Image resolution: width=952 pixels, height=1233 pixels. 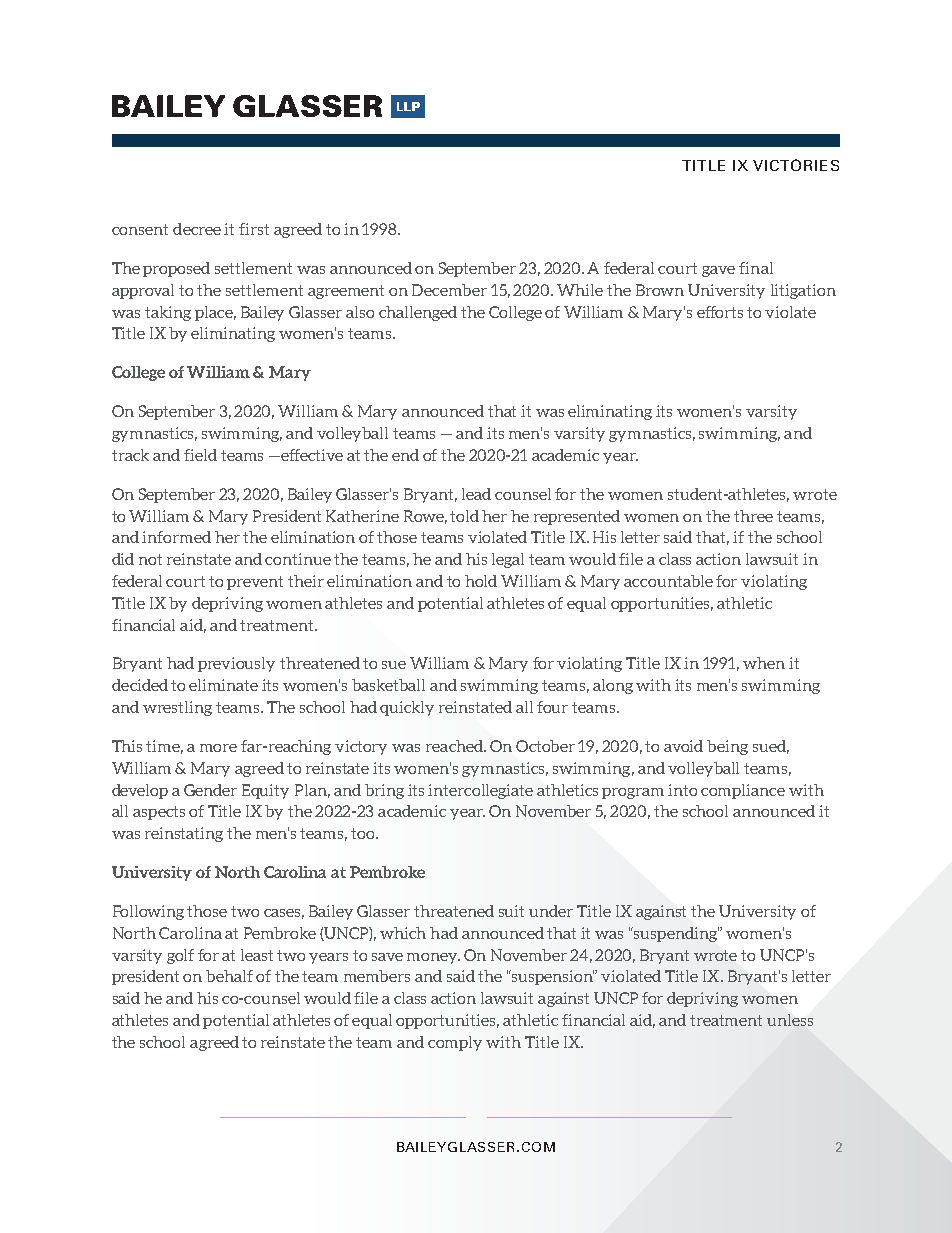 I want to click on December, so click(x=449, y=290).
